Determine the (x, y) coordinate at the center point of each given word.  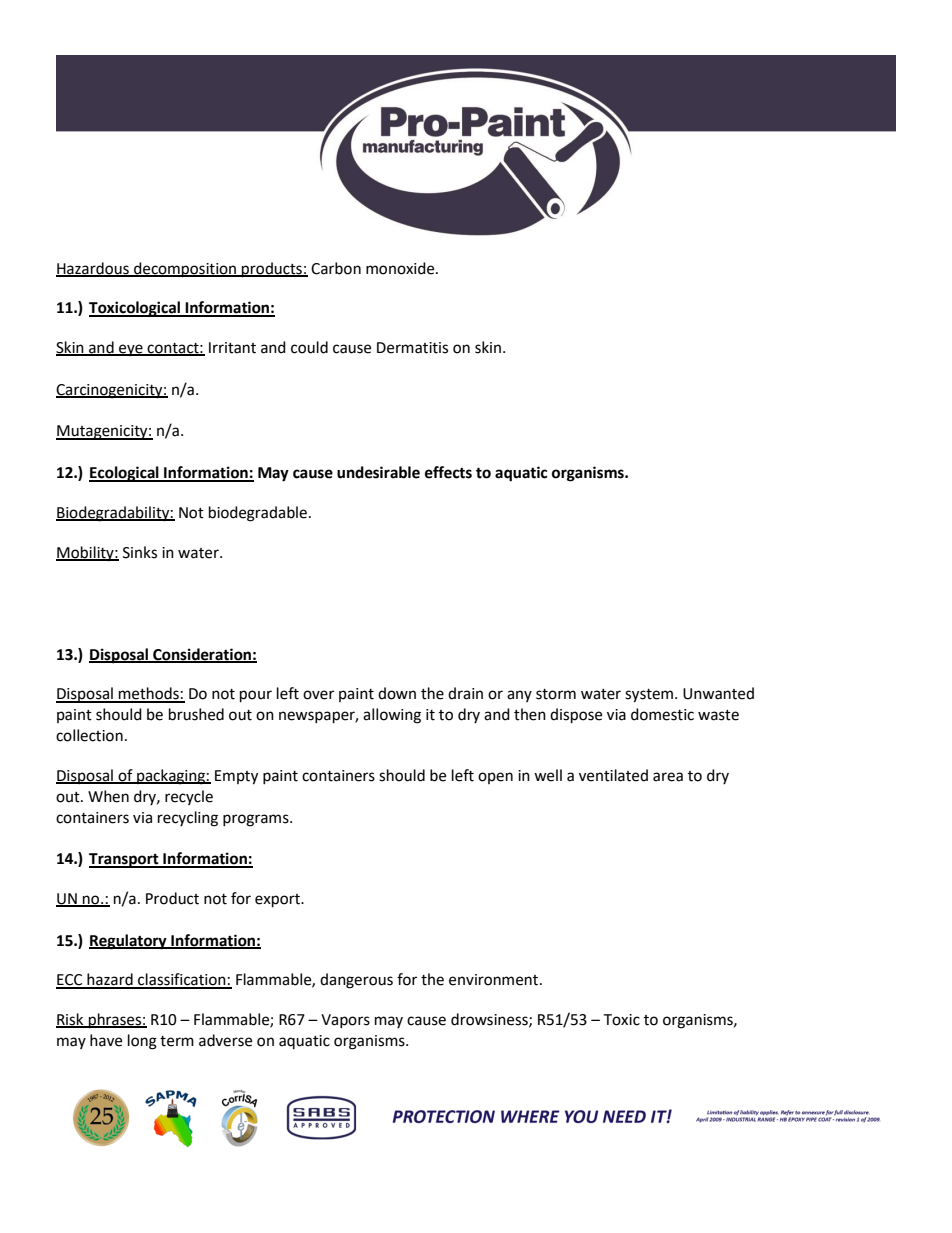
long (142, 1042)
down (397, 693)
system (649, 696)
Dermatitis (412, 348)
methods (149, 694)
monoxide (401, 268)
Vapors (345, 1021)
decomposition (185, 270)
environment (495, 980)
